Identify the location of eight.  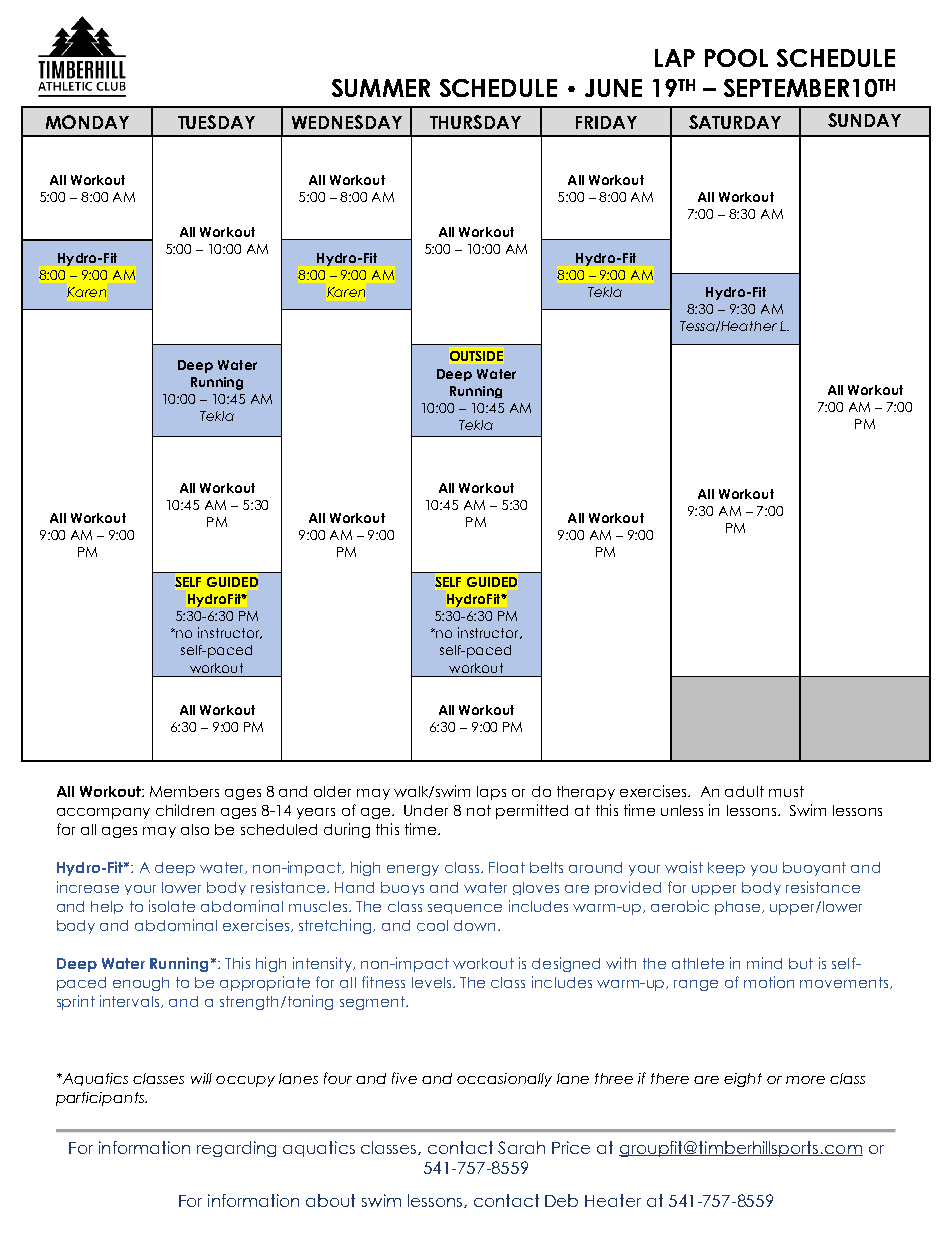
(743, 1080).
